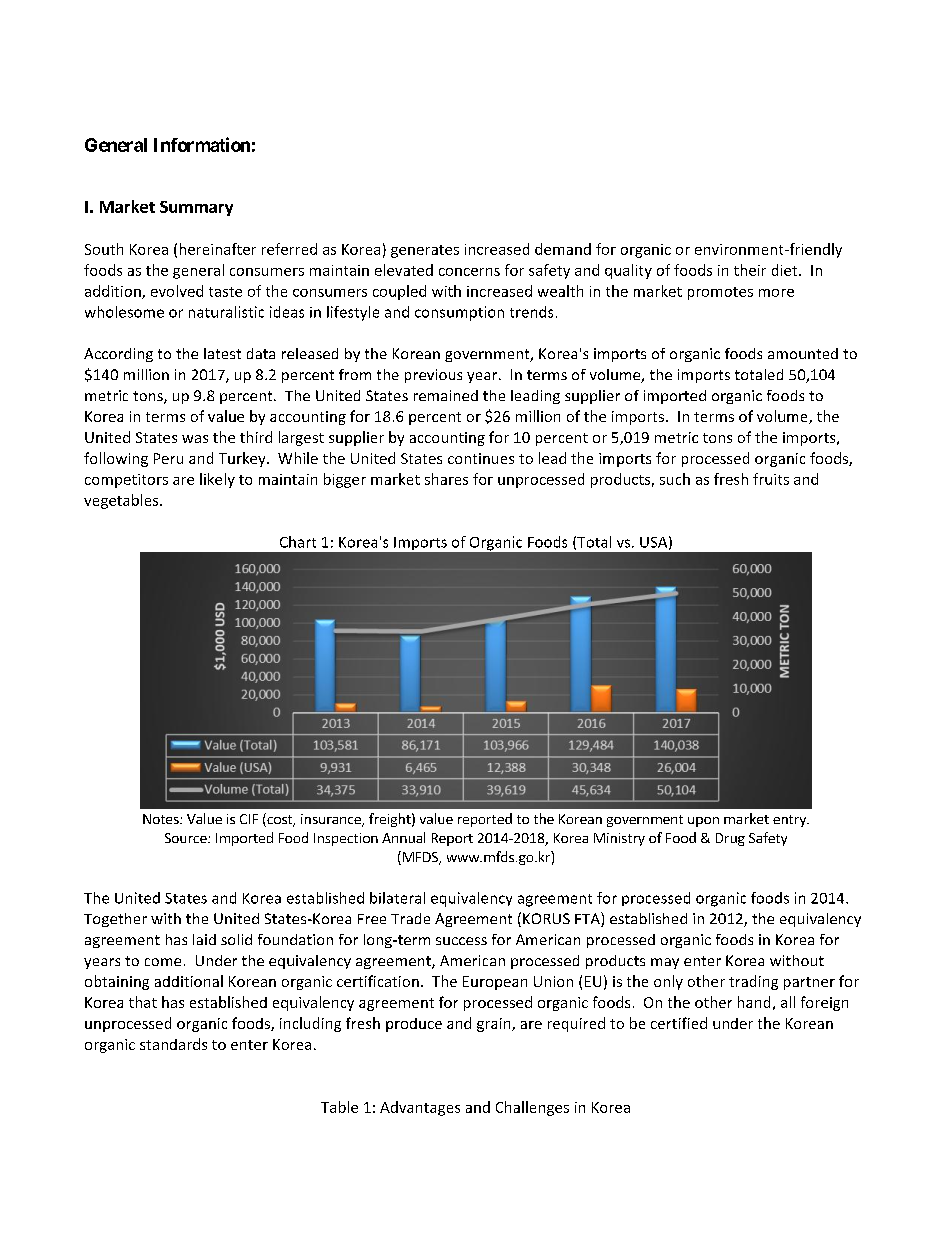  Describe the element at coordinates (425, 251) in the document. I see `generates` at that location.
